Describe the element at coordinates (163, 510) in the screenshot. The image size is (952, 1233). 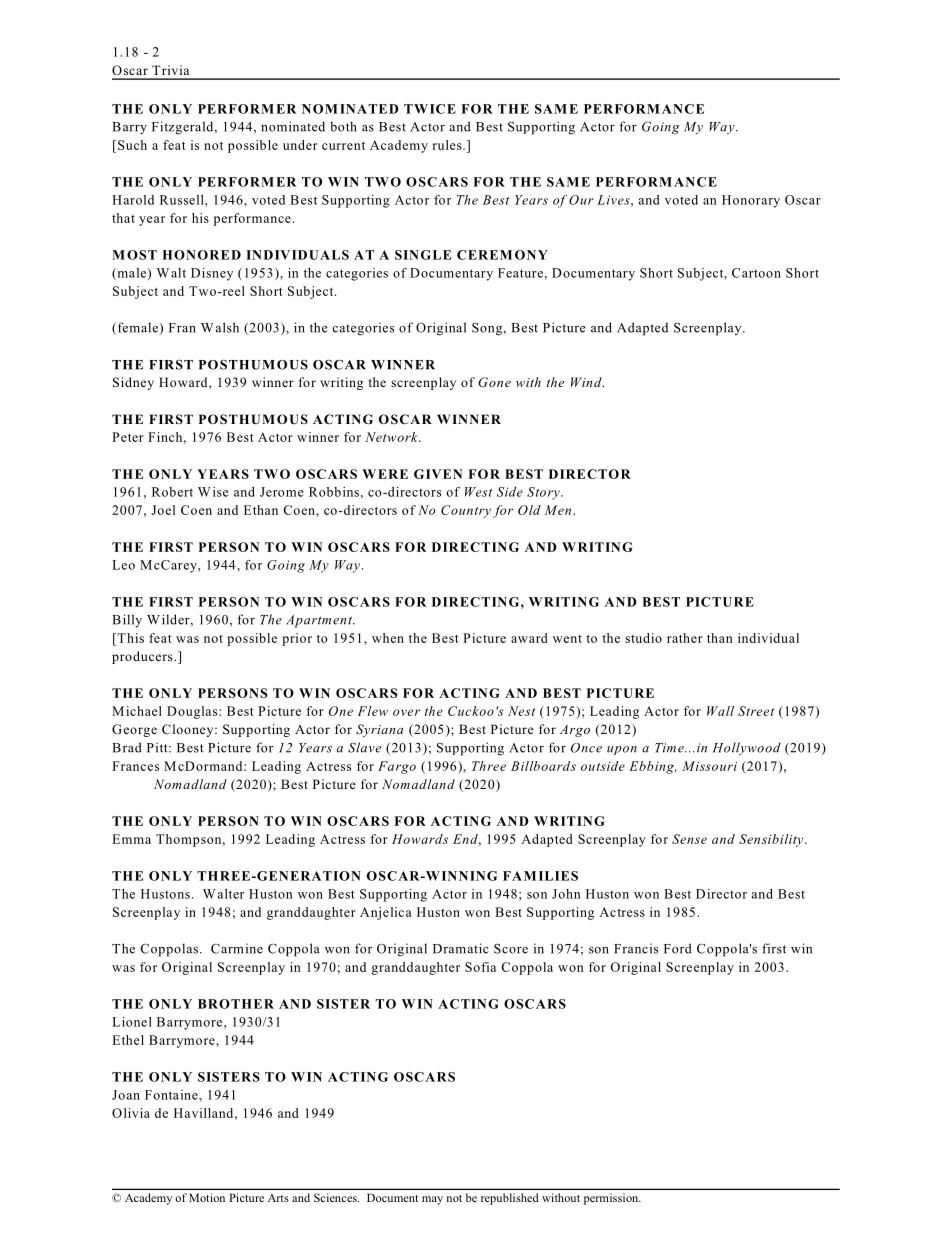
I see `Joel` at that location.
